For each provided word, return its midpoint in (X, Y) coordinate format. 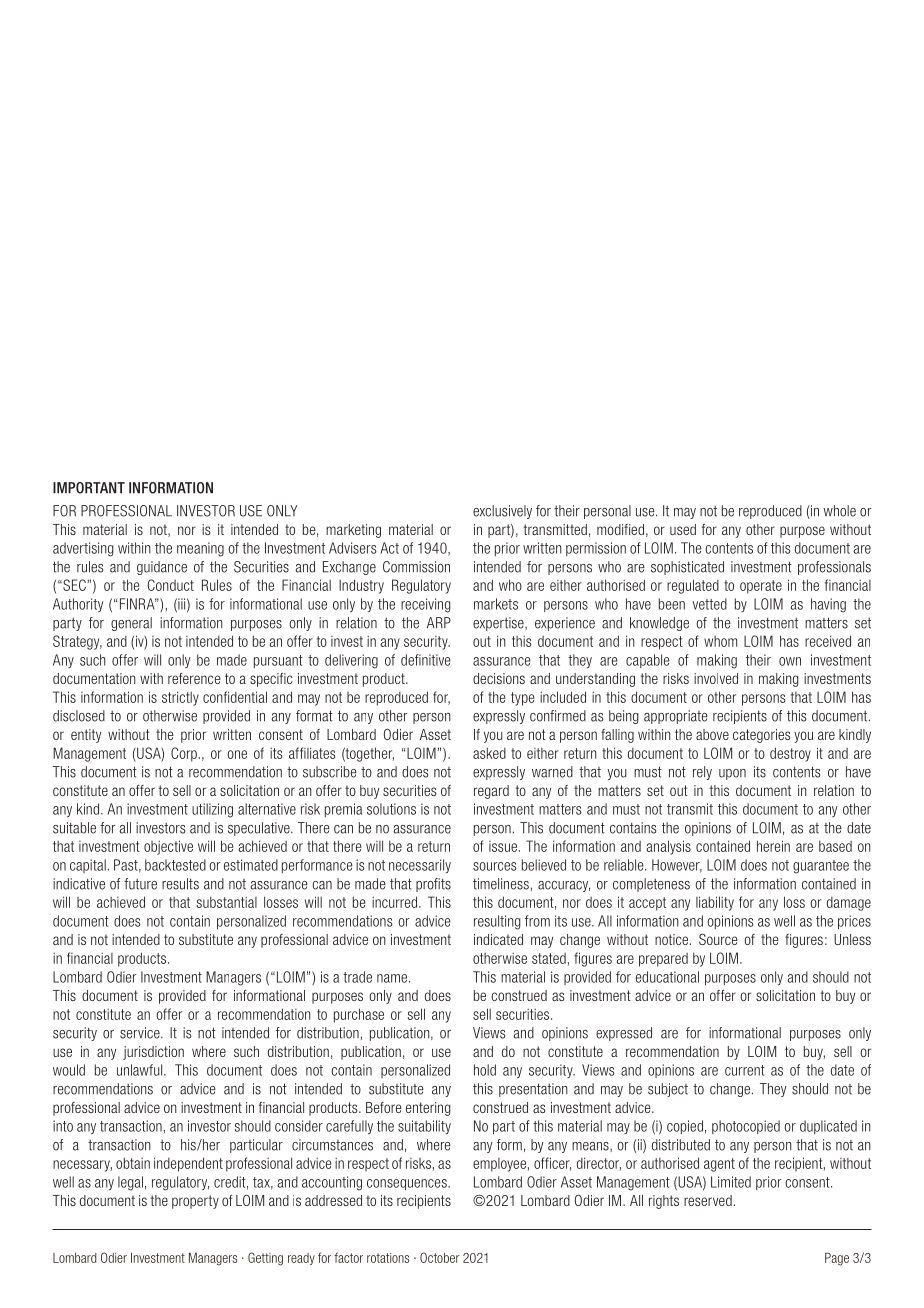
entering (428, 1109)
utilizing (212, 810)
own (790, 661)
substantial (227, 902)
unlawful (141, 1070)
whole (839, 511)
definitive (426, 660)
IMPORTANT (89, 488)
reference (194, 678)
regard (491, 792)
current (745, 1070)
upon (732, 774)
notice (671, 939)
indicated (498, 939)
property (195, 1202)
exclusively (502, 512)
